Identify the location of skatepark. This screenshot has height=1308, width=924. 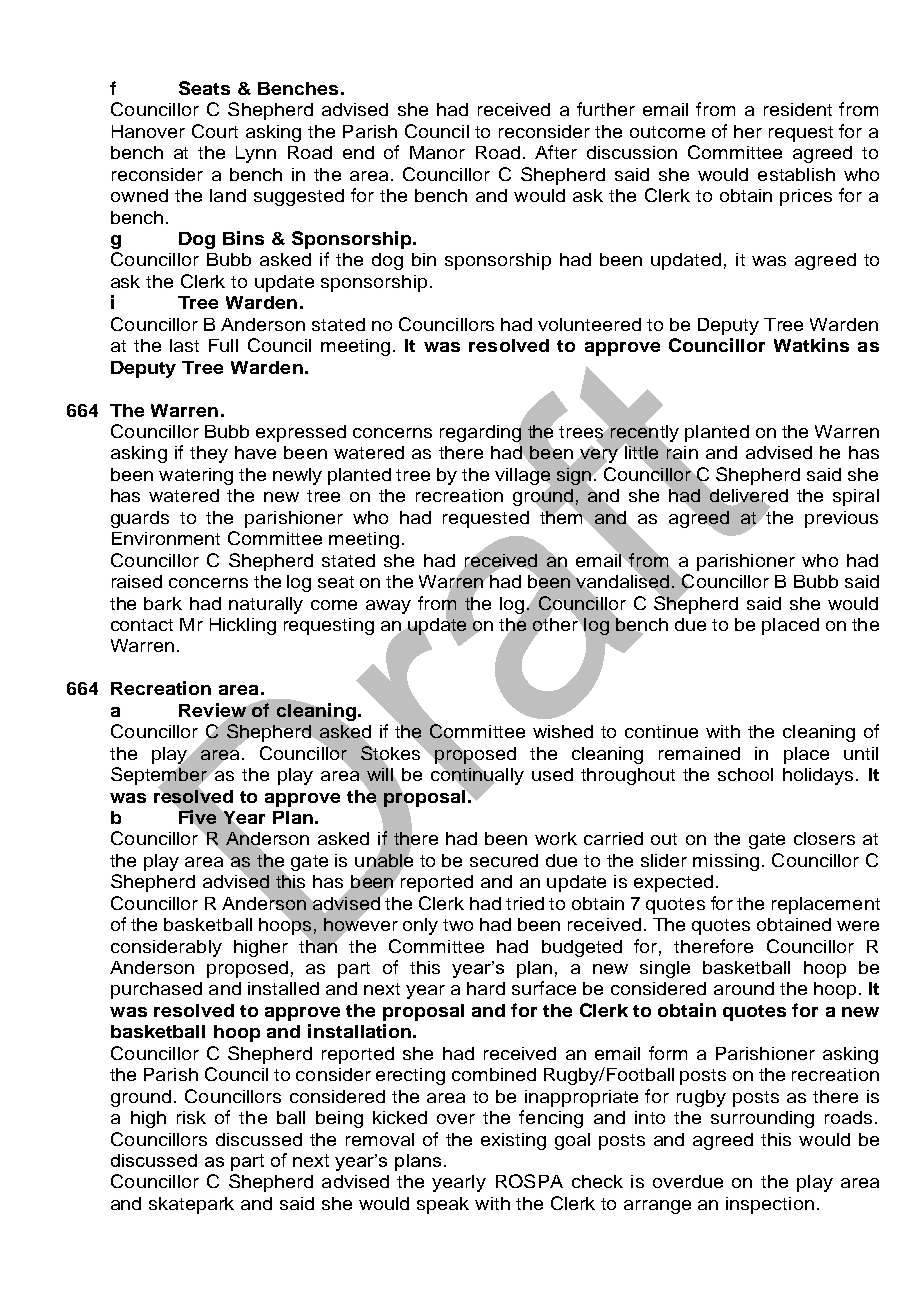
(191, 1205).
